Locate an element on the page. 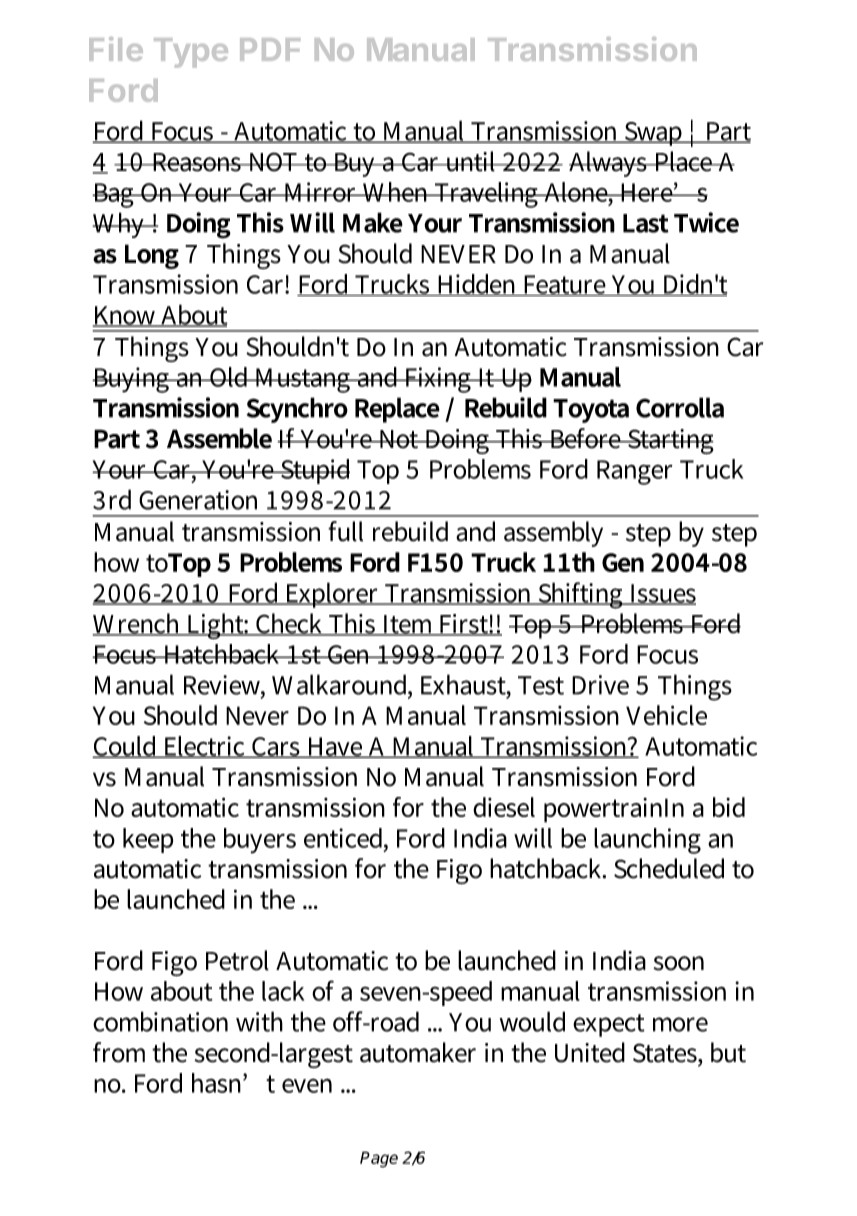 The height and width of the image is (1216, 857). Swap is located at coordinates (654, 134).
